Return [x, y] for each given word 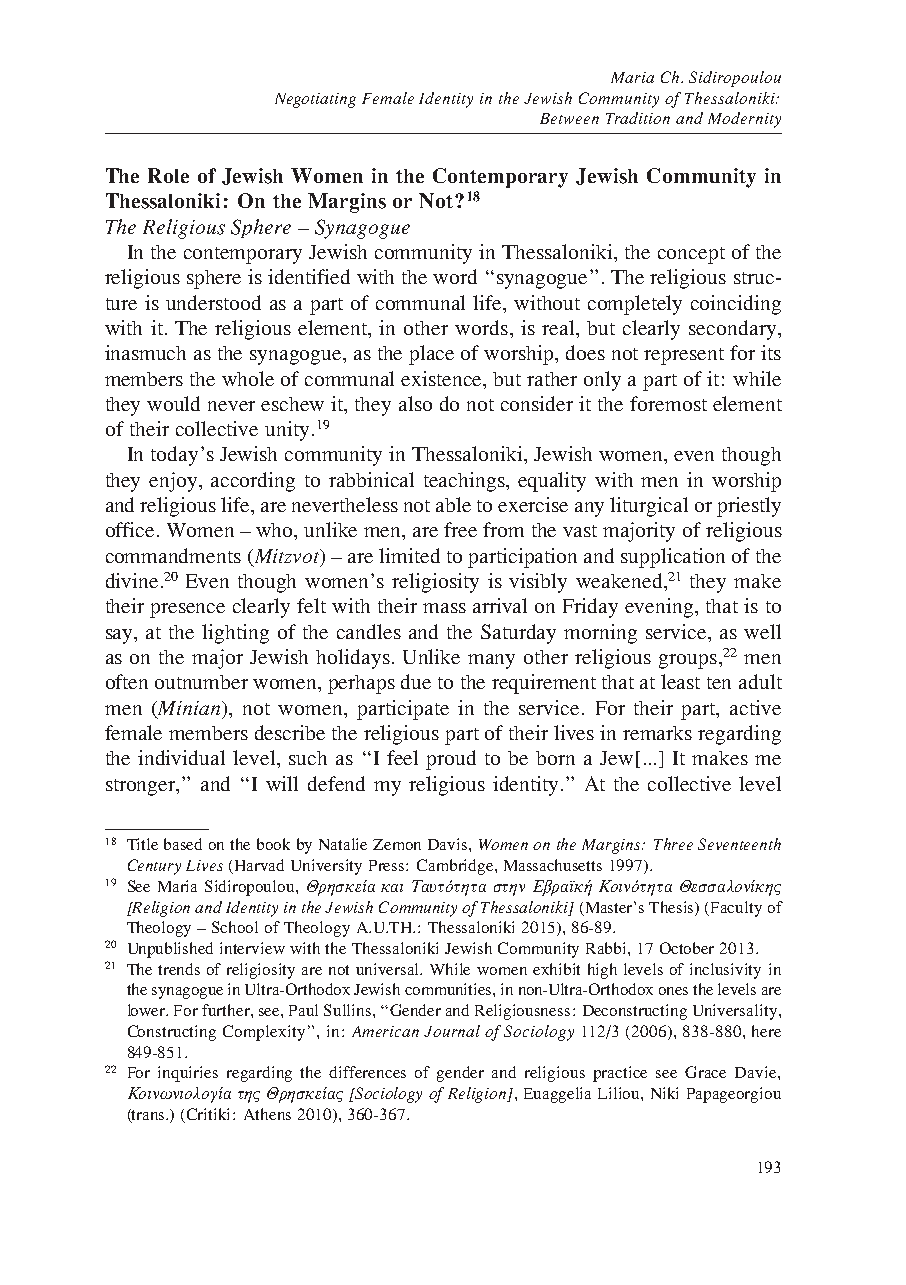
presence [187, 610]
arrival [500, 605]
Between [569, 118]
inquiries [188, 1074]
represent [684, 356]
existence [443, 378]
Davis [449, 844]
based [183, 844]
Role [168, 175]
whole [248, 378]
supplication [673, 558]
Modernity [744, 120]
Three [673, 844]
